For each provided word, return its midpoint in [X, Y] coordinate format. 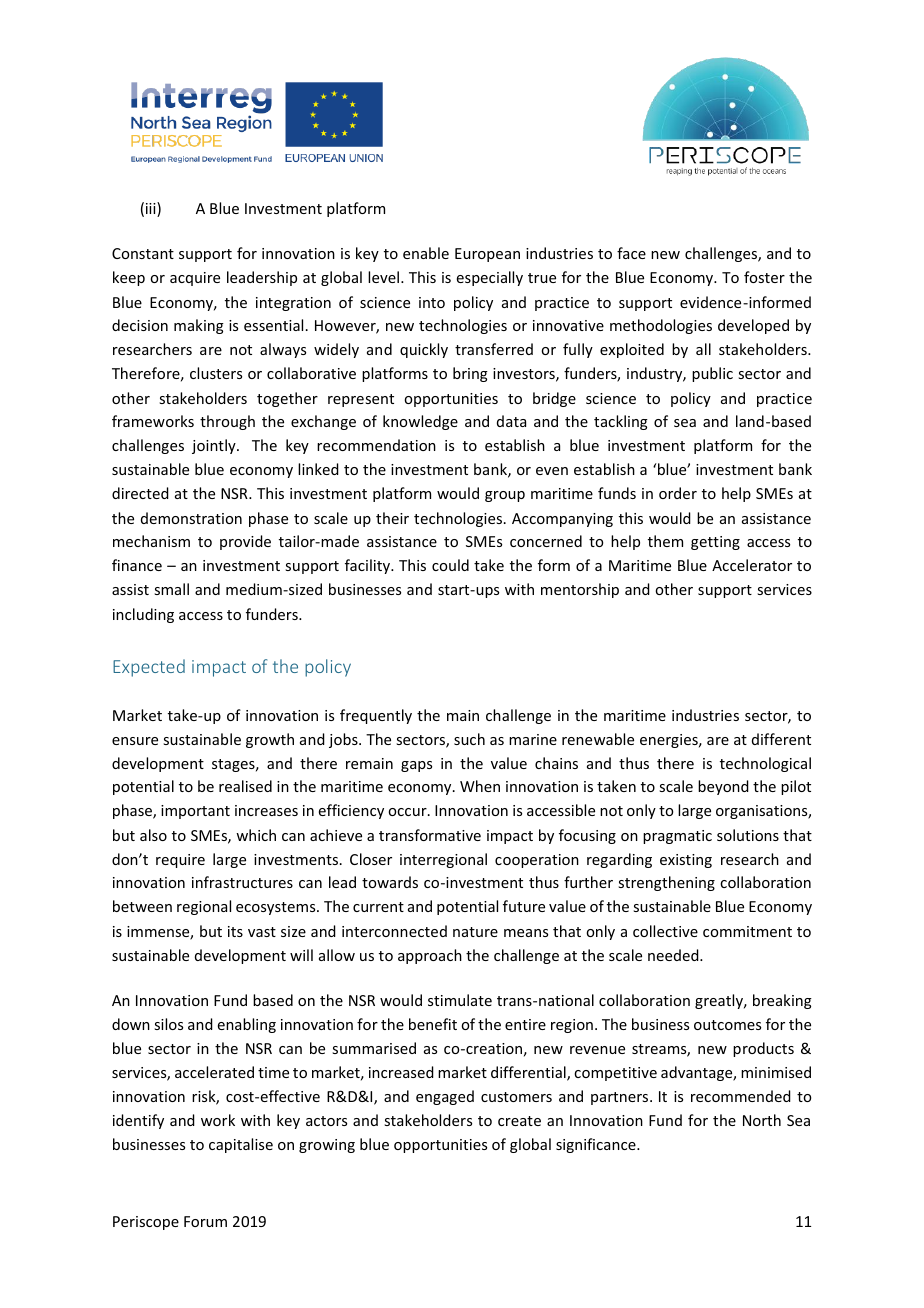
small [171, 589]
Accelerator [752, 565]
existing [686, 861]
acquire [195, 279]
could [450, 565]
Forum [205, 1221]
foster [764, 277]
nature [475, 932]
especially [490, 278]
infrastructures [242, 882]
